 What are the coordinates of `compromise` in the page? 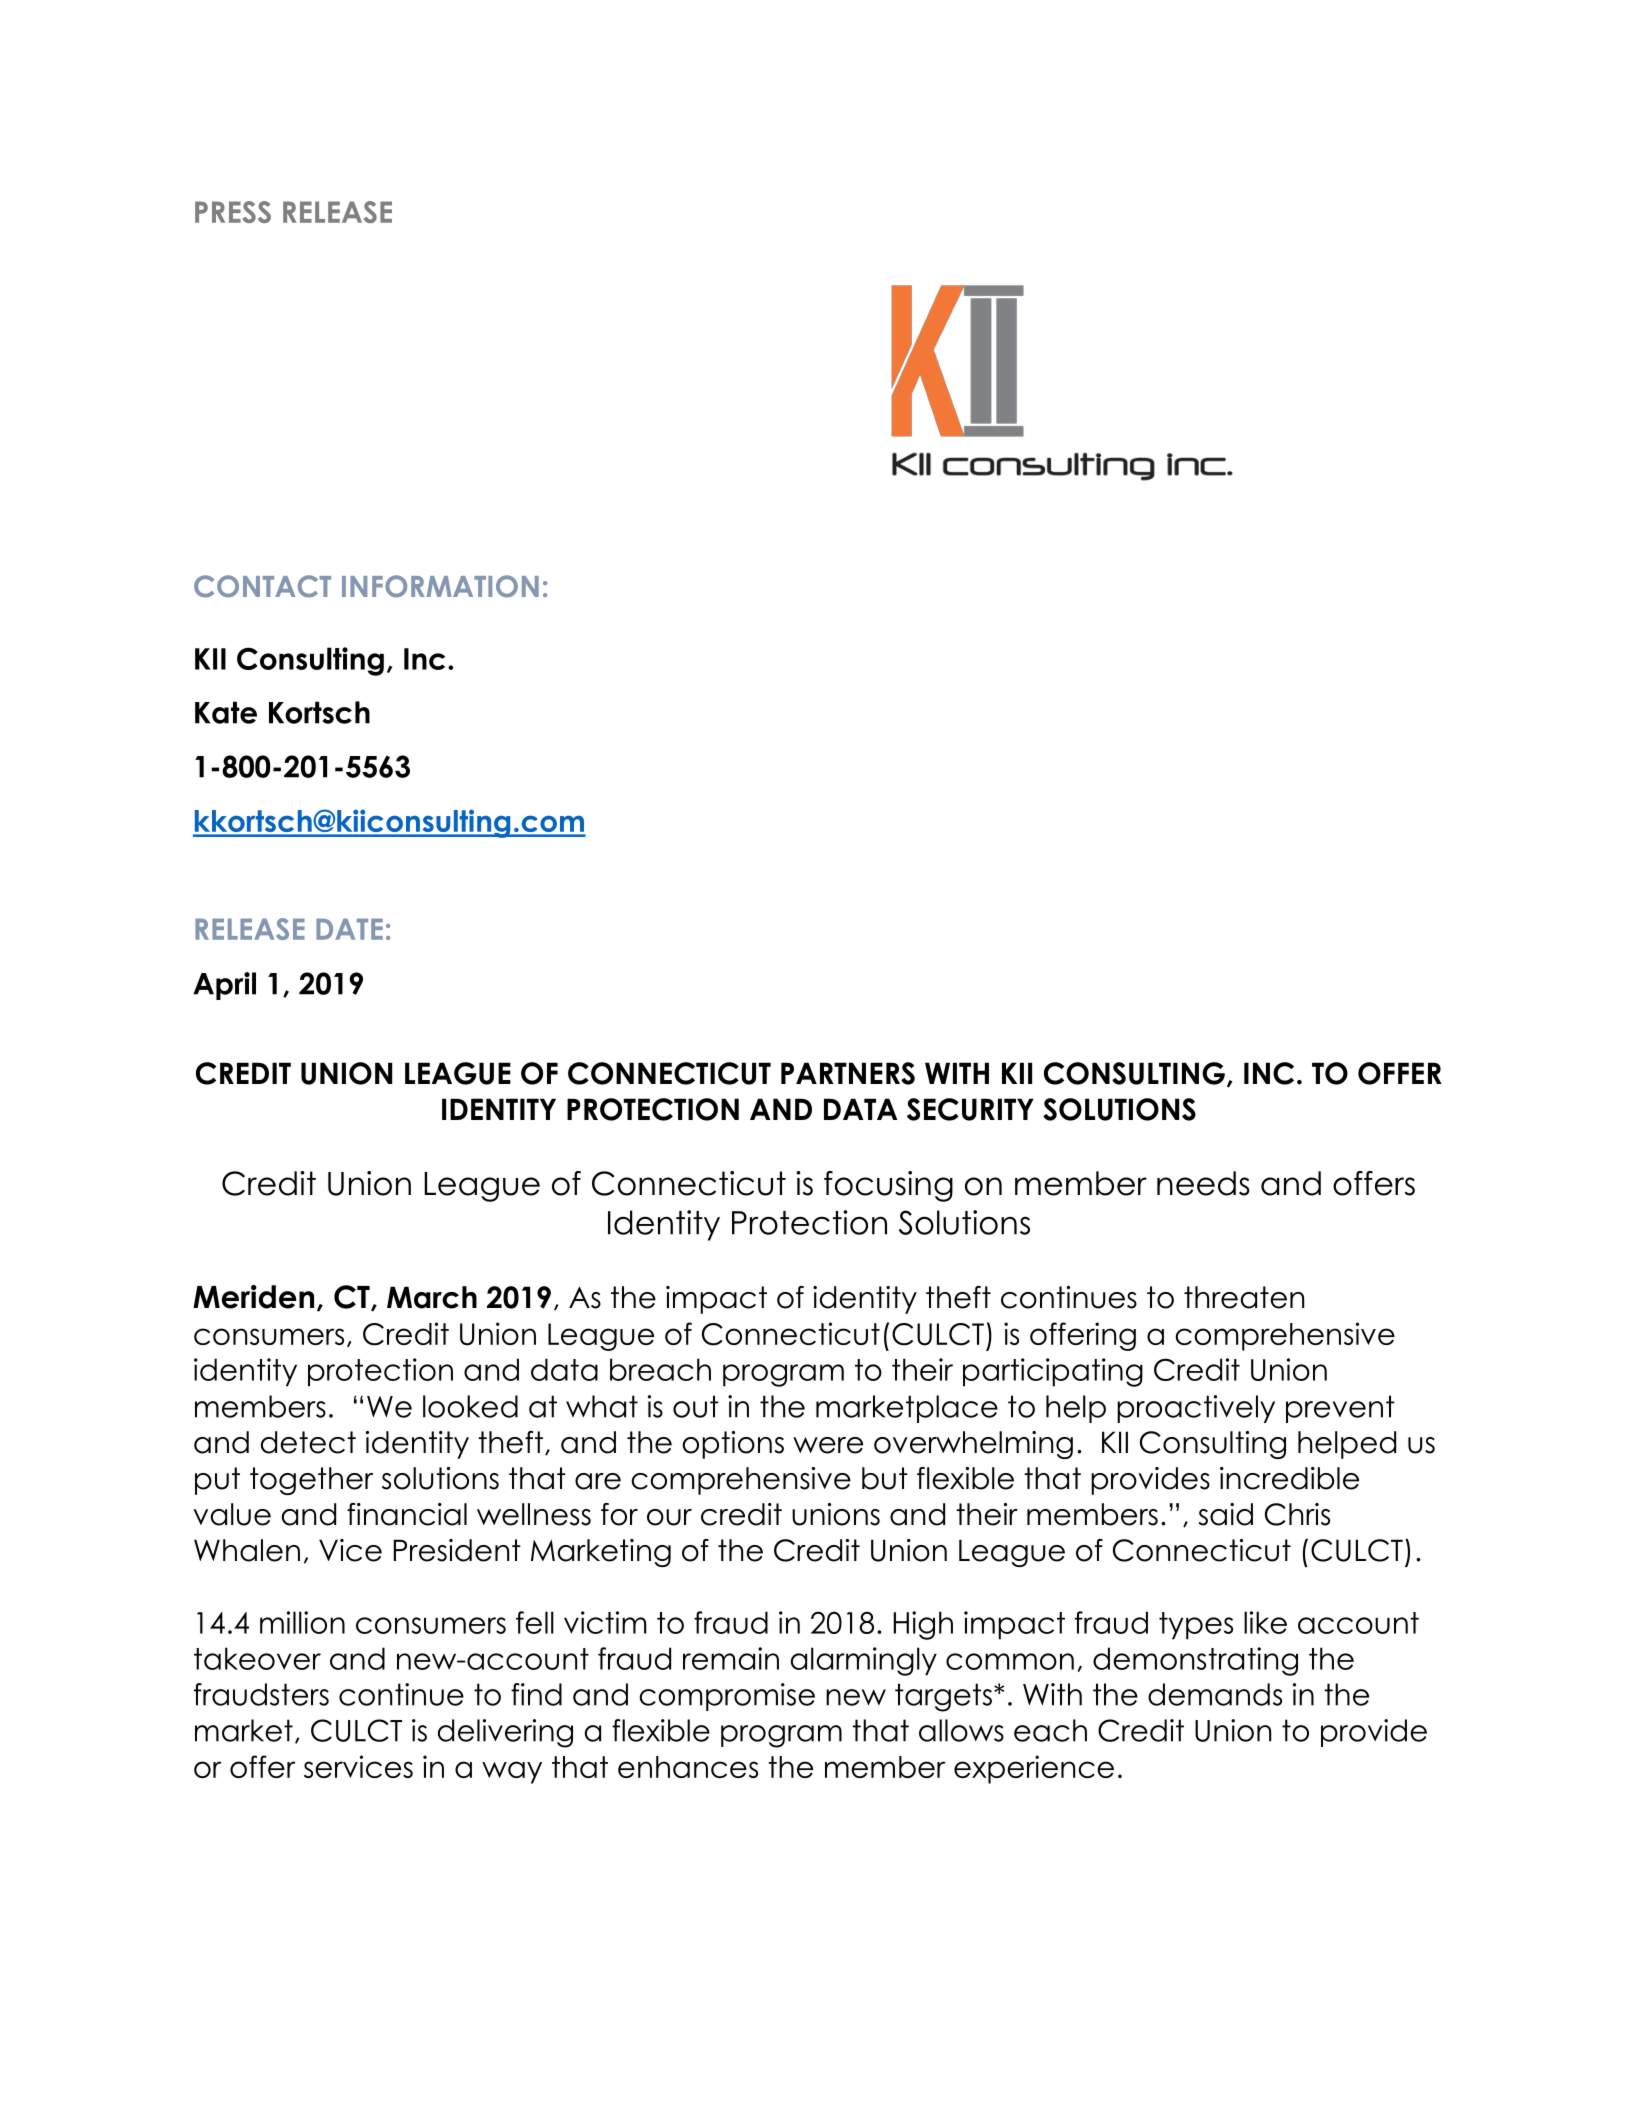 It's located at (727, 1697).
